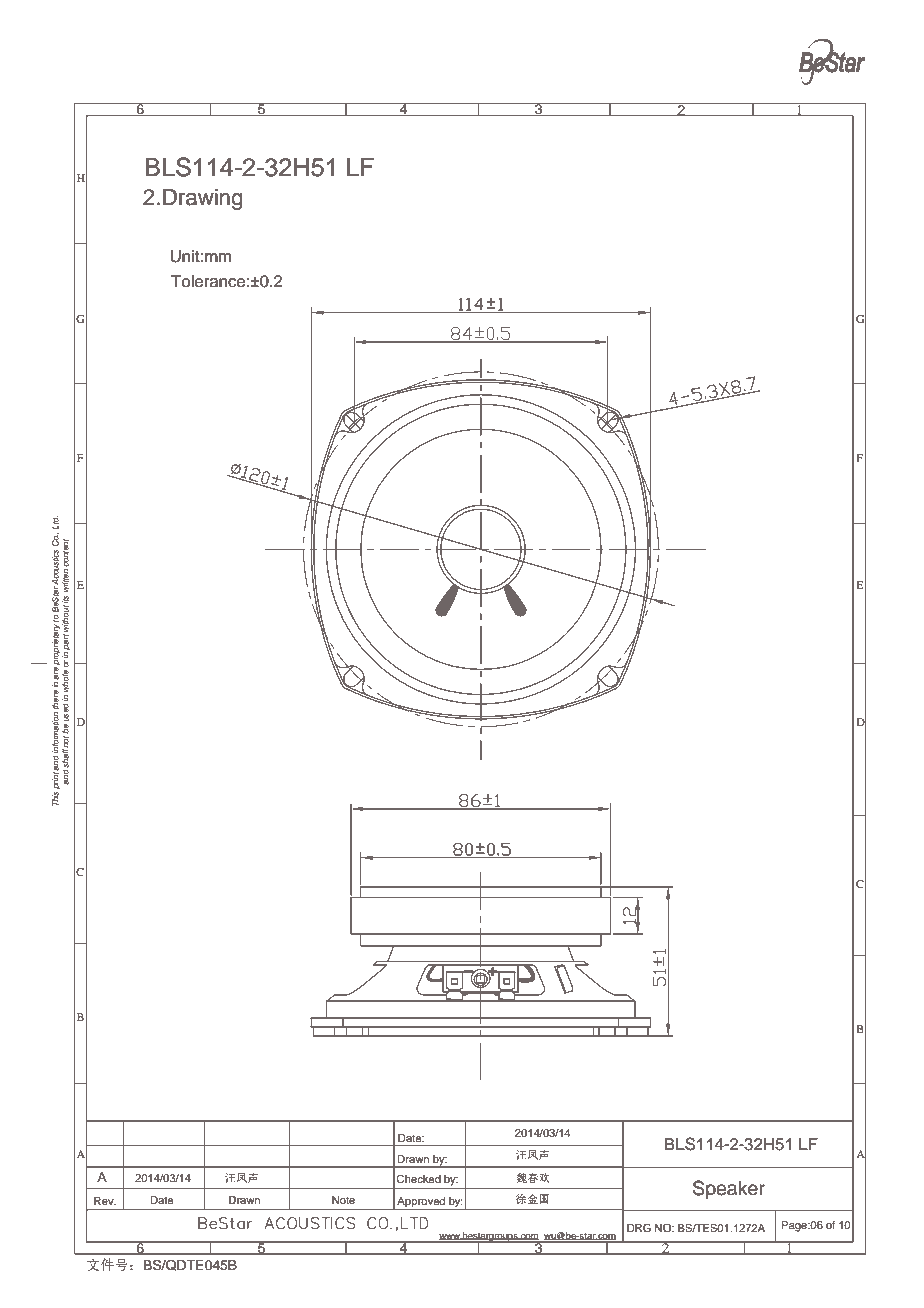 The height and width of the document is (1308, 924). Describe the element at coordinates (418, 1179) in the document. I see `Checked` at that location.
